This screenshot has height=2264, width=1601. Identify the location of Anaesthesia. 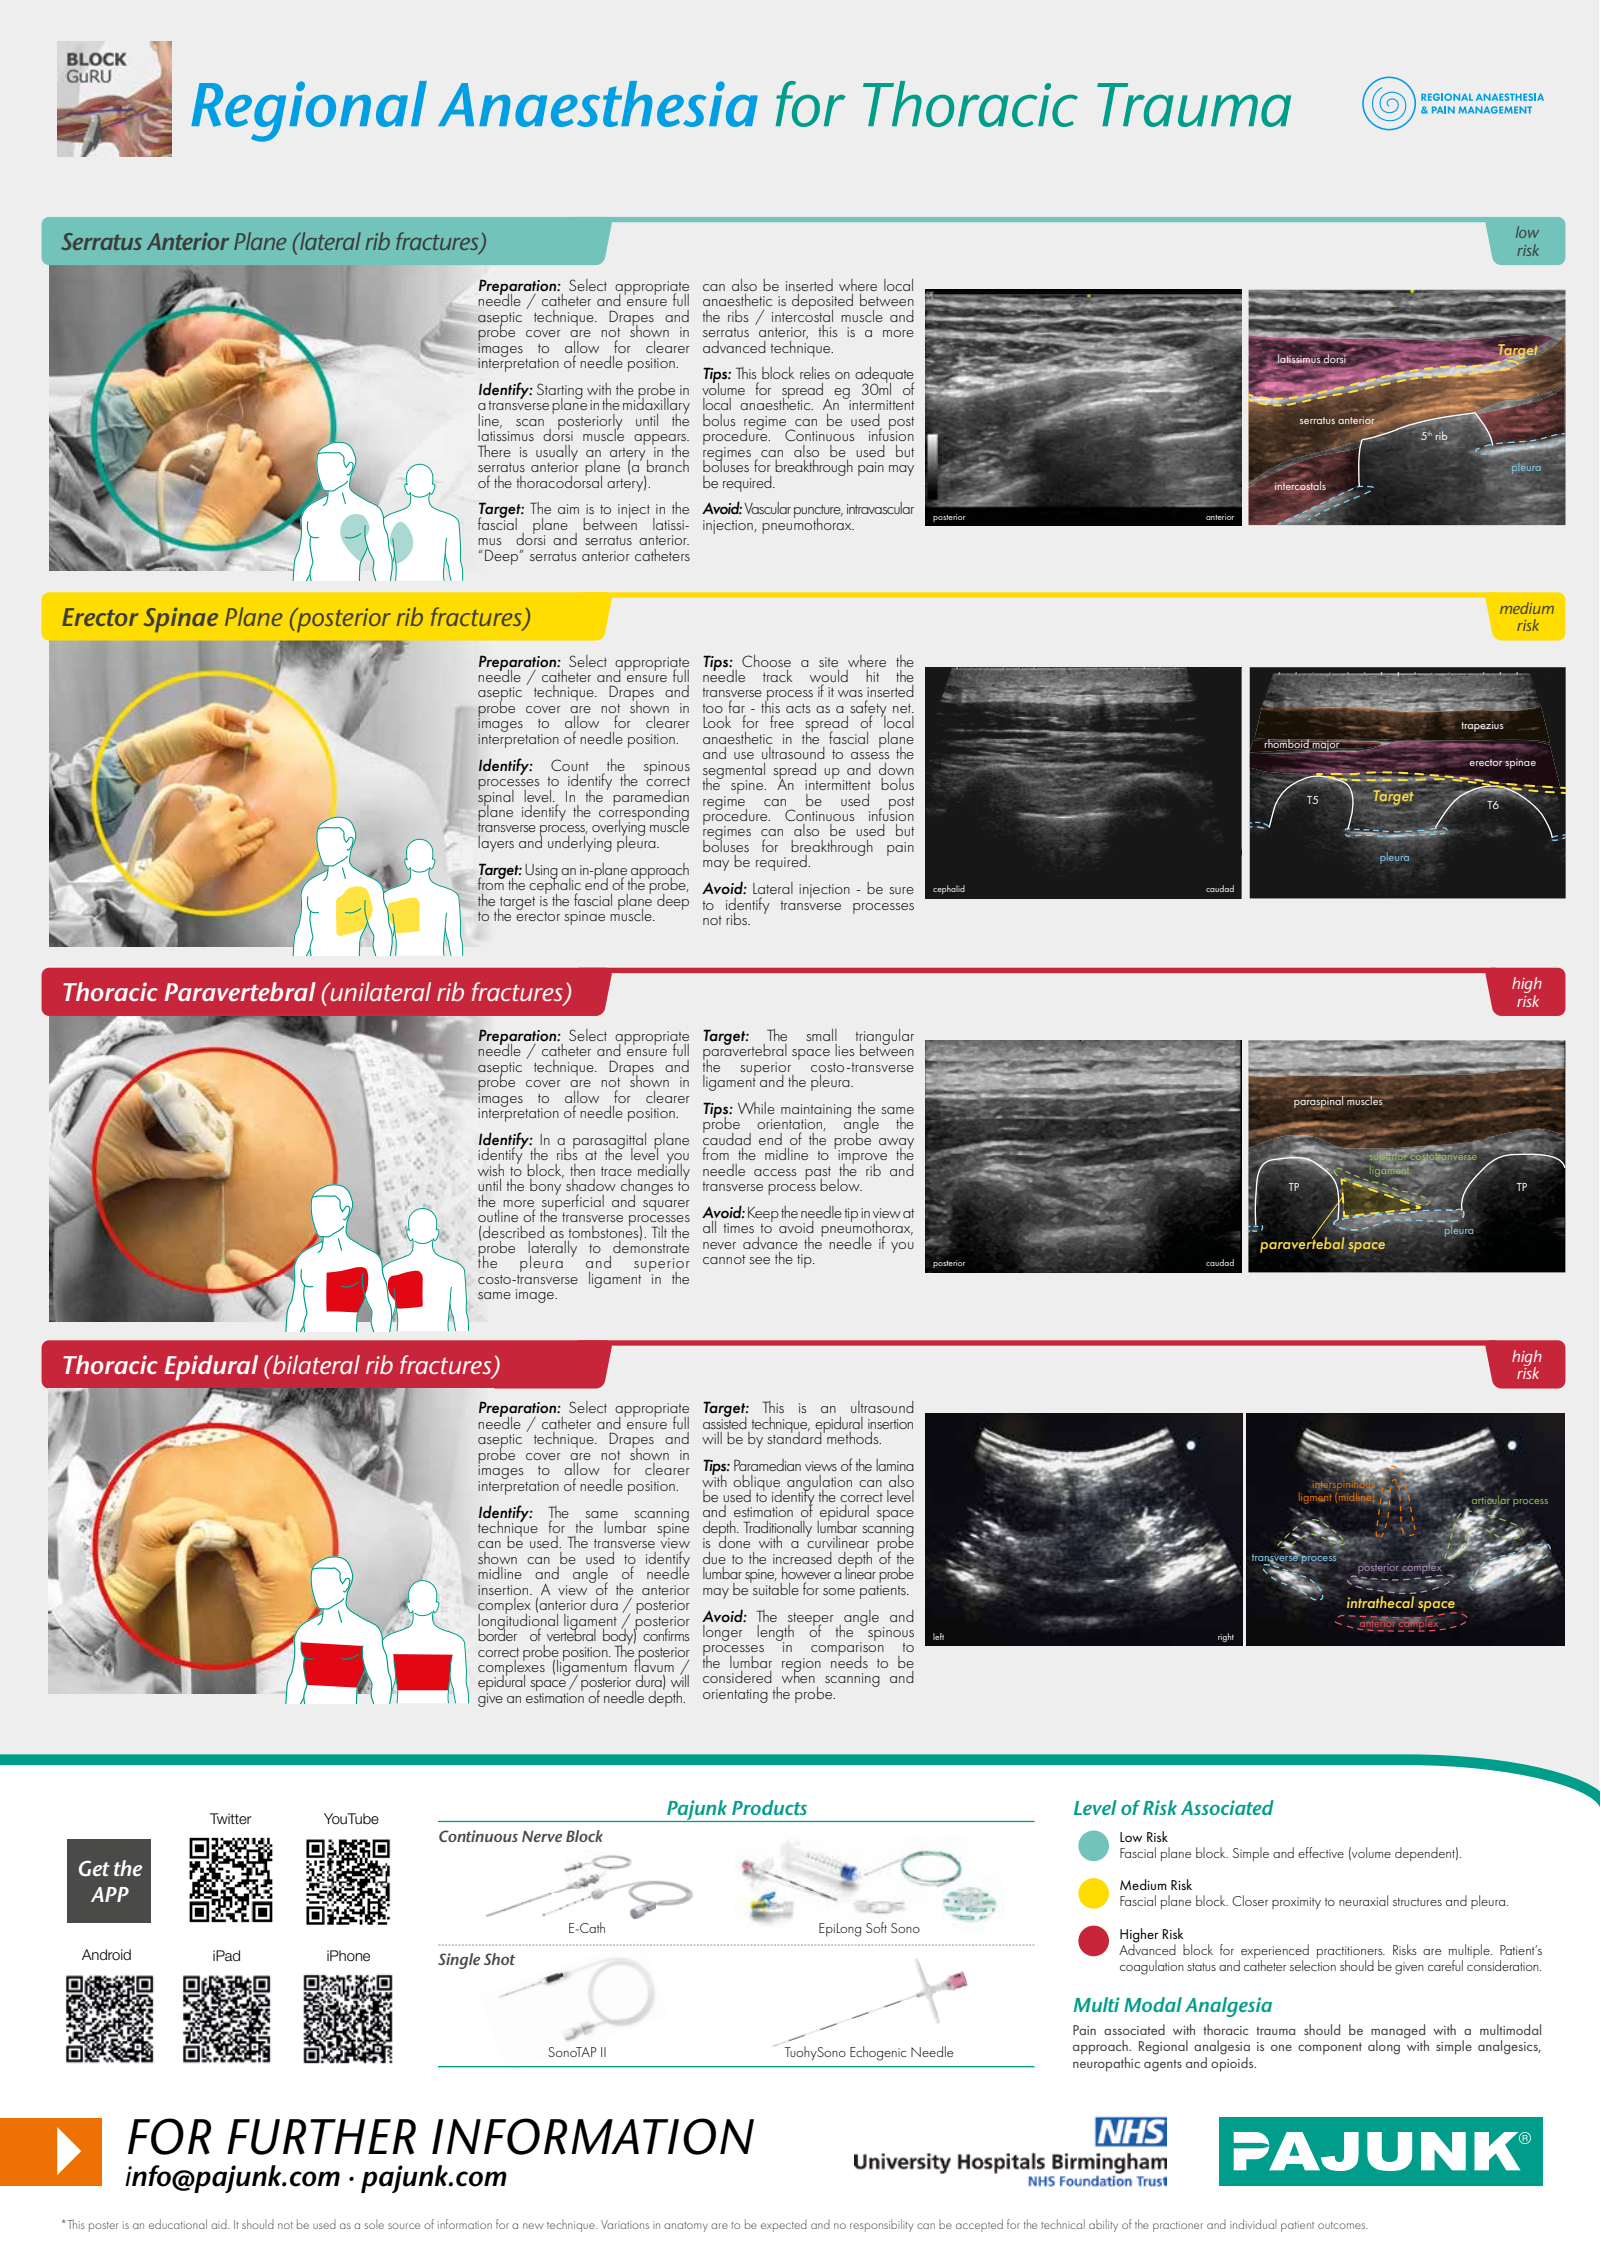
(598, 104).
